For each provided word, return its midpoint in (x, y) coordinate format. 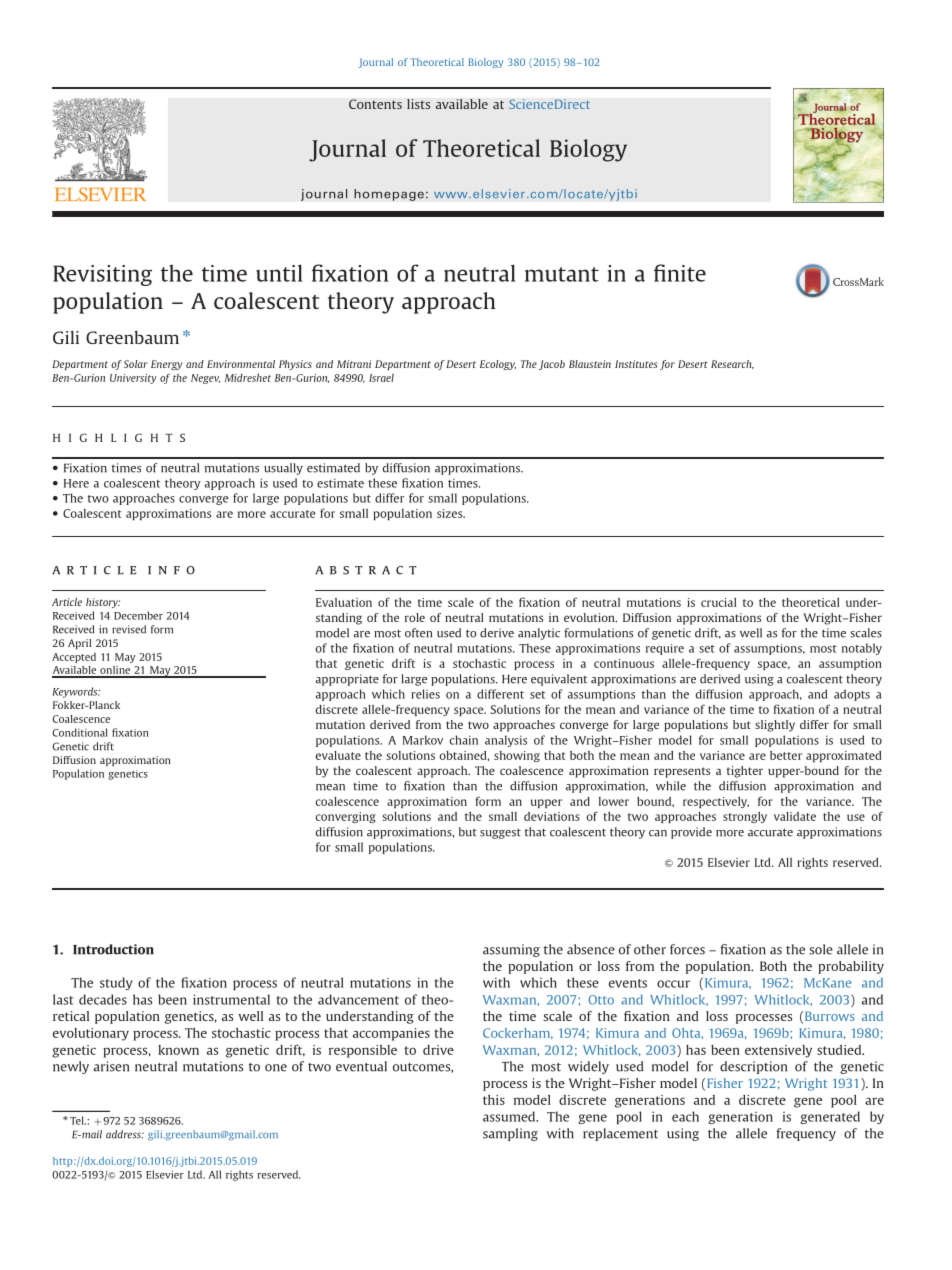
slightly (775, 726)
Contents (375, 104)
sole (821, 949)
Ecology (498, 365)
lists (418, 104)
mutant (562, 274)
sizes (451, 513)
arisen (111, 1066)
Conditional (80, 732)
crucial (719, 602)
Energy (166, 365)
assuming (511, 950)
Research (732, 364)
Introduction (113, 949)
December (138, 615)
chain (464, 740)
